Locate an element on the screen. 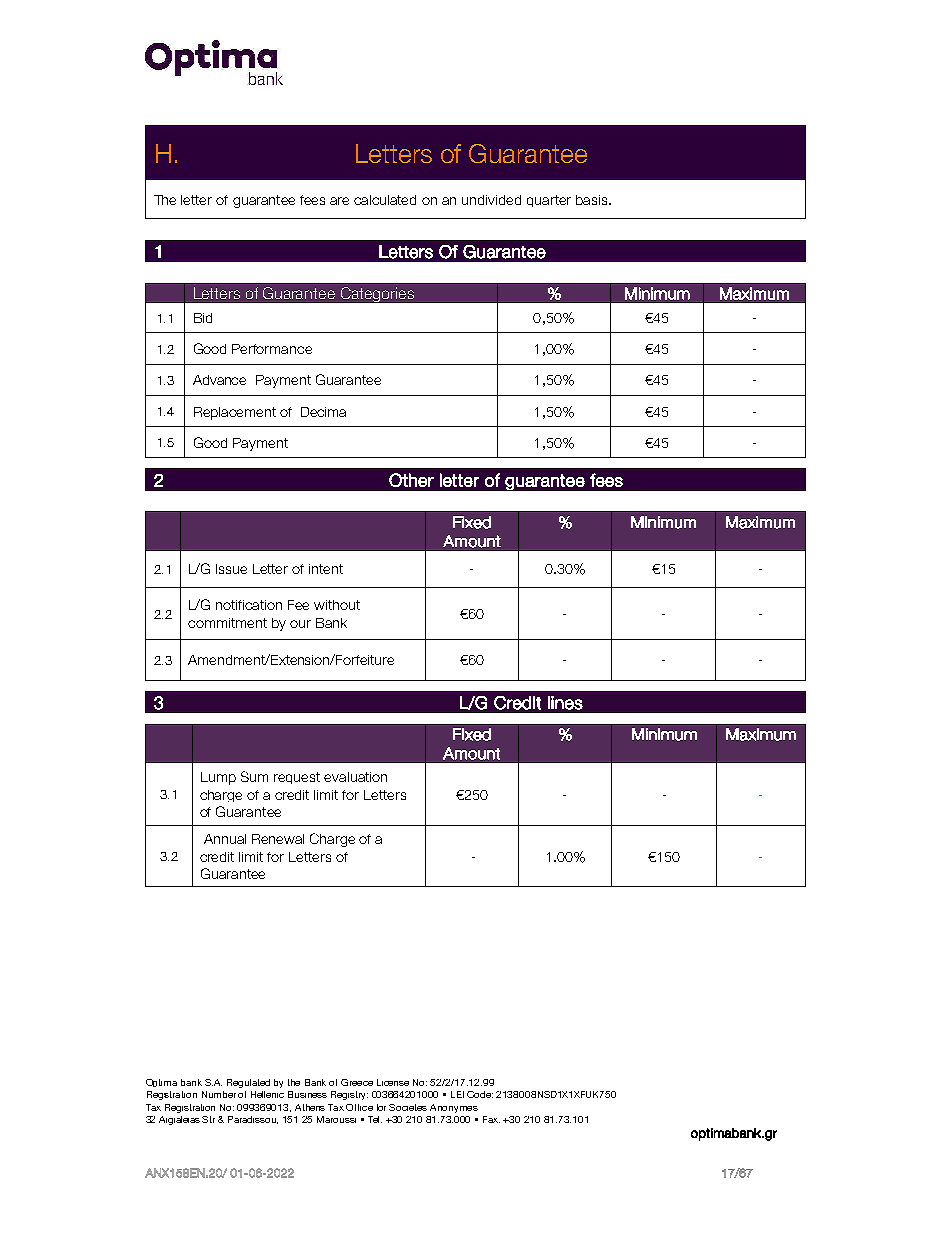 This screenshot has height=1233, width=952. request is located at coordinates (297, 778).
